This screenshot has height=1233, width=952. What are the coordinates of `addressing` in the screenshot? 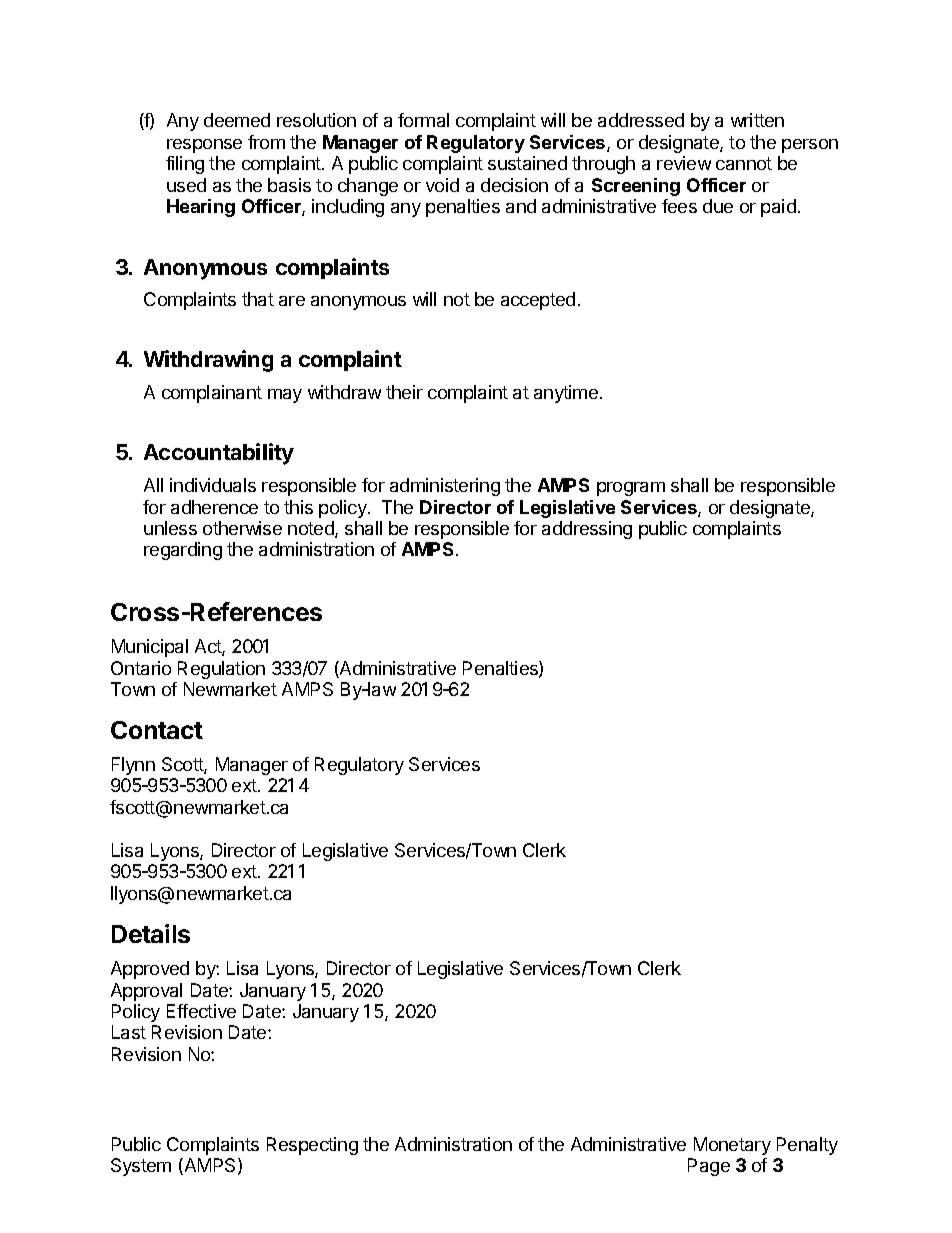 It's located at (587, 530).
